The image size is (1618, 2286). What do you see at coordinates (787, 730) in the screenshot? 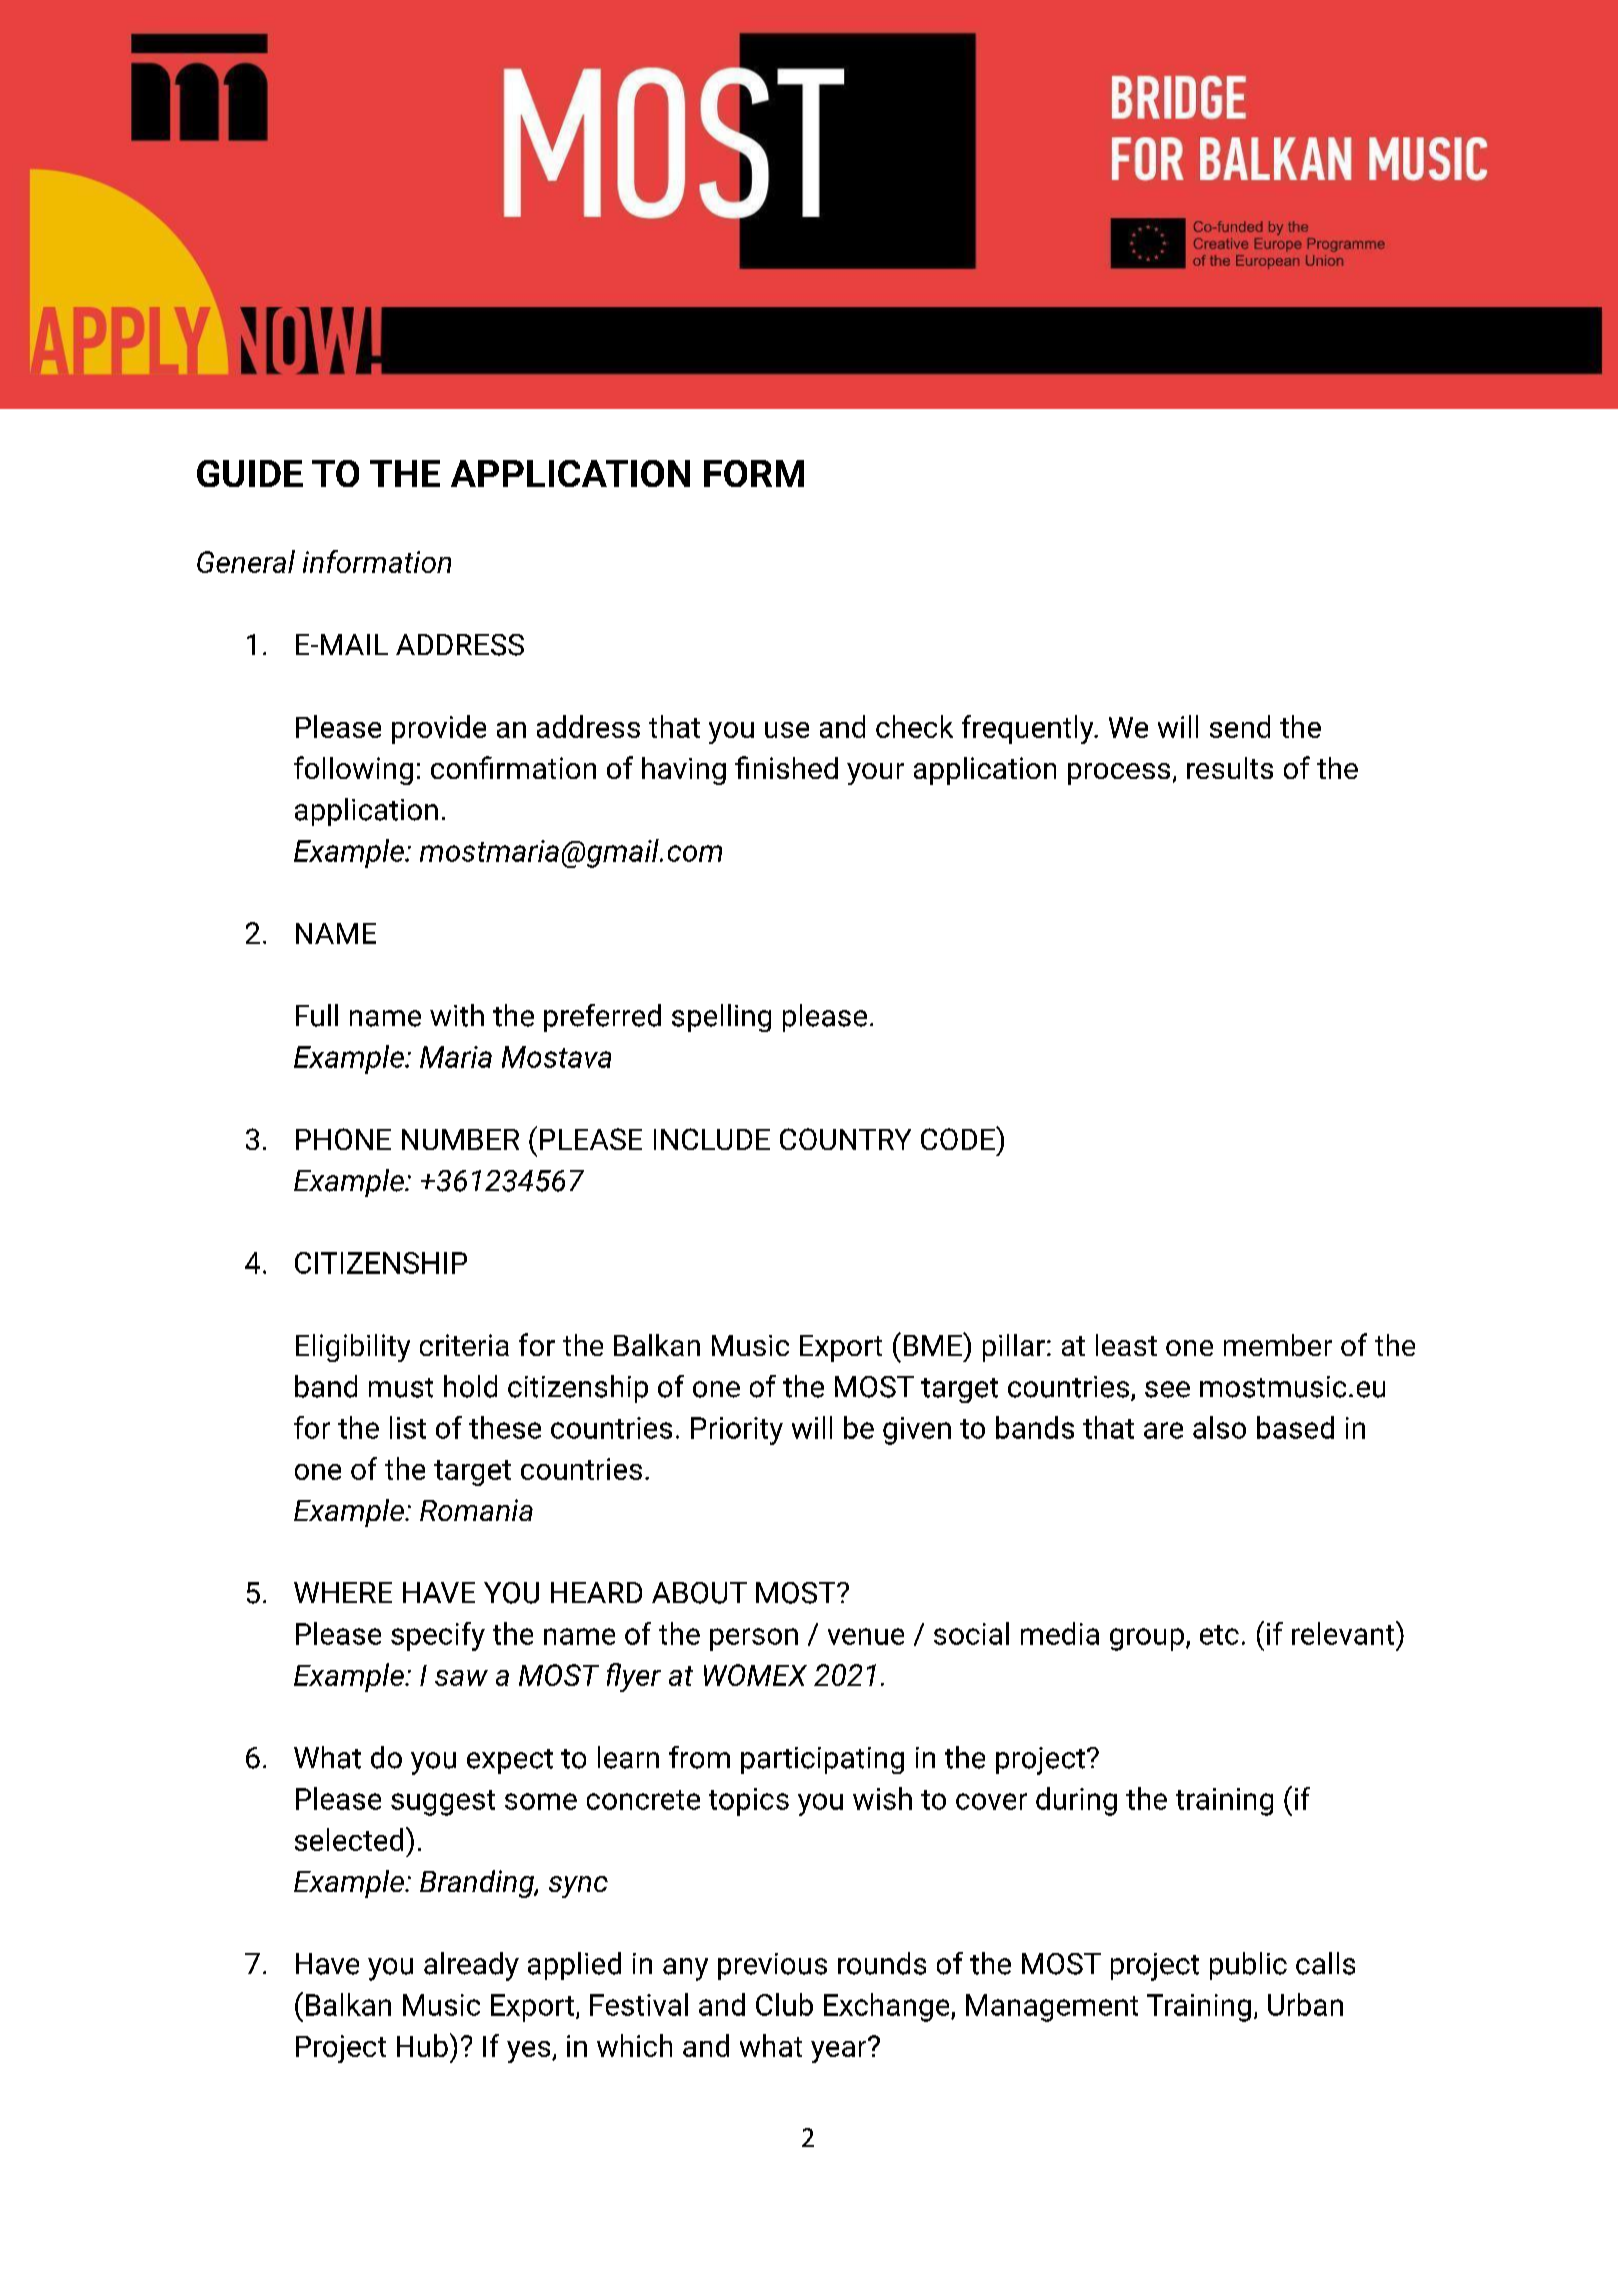
I see `use` at bounding box center [787, 730].
